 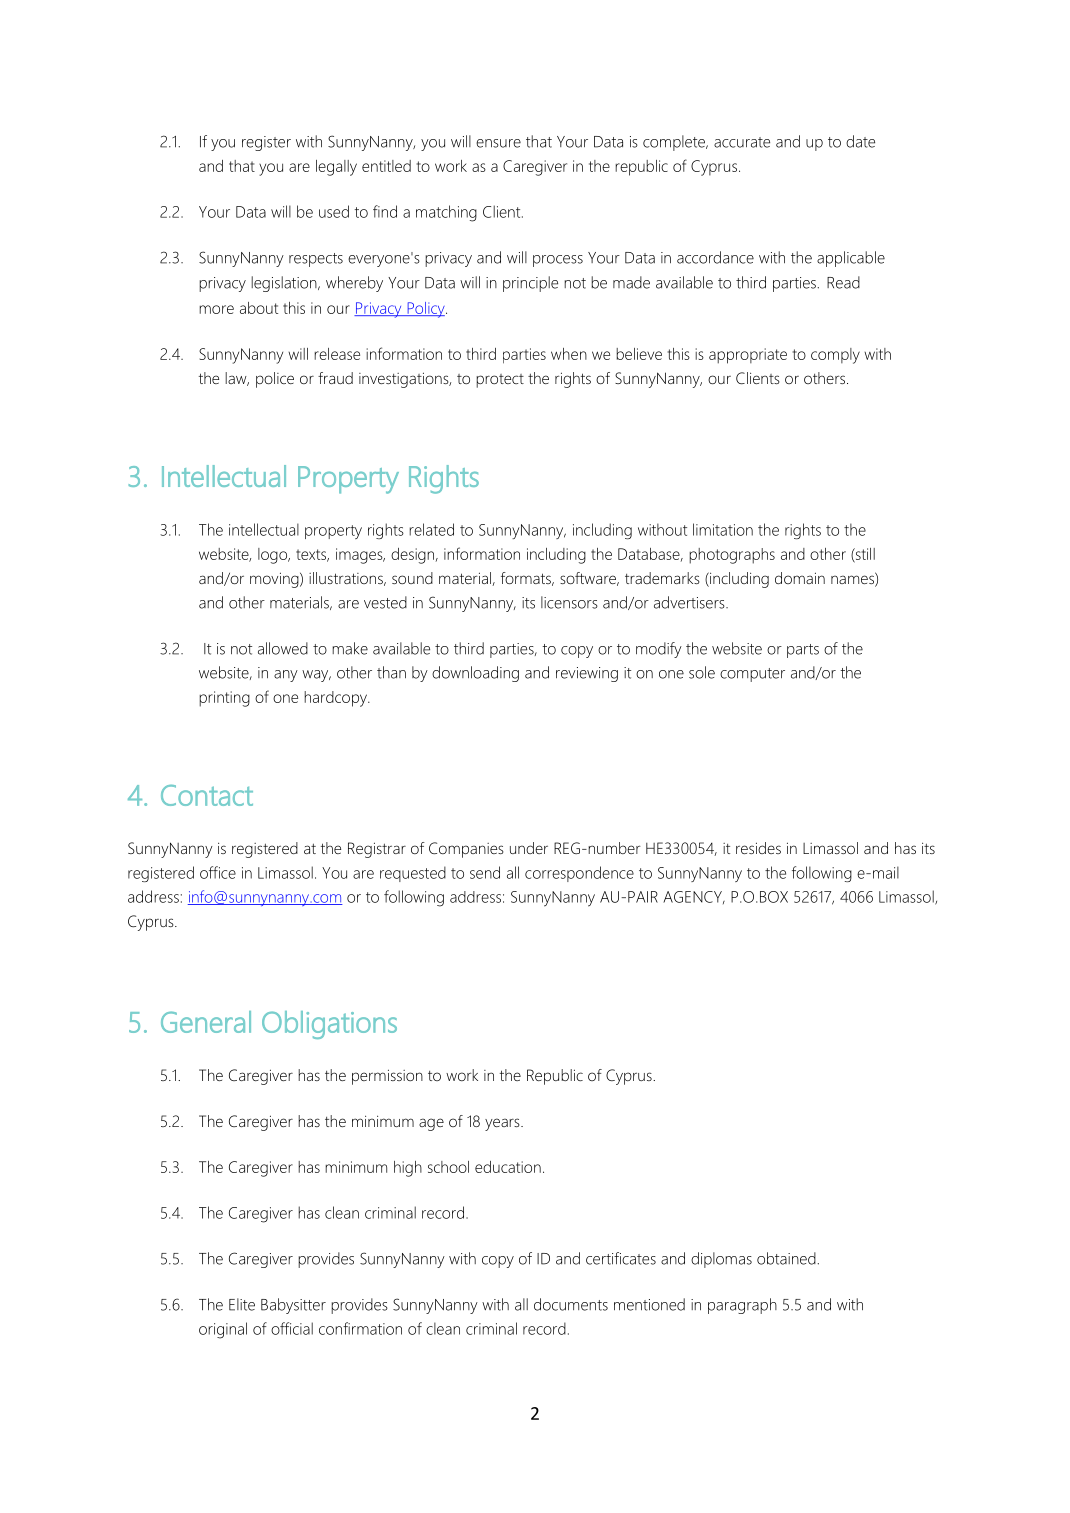 What do you see at coordinates (589, 579) in the document?
I see `software` at bounding box center [589, 579].
